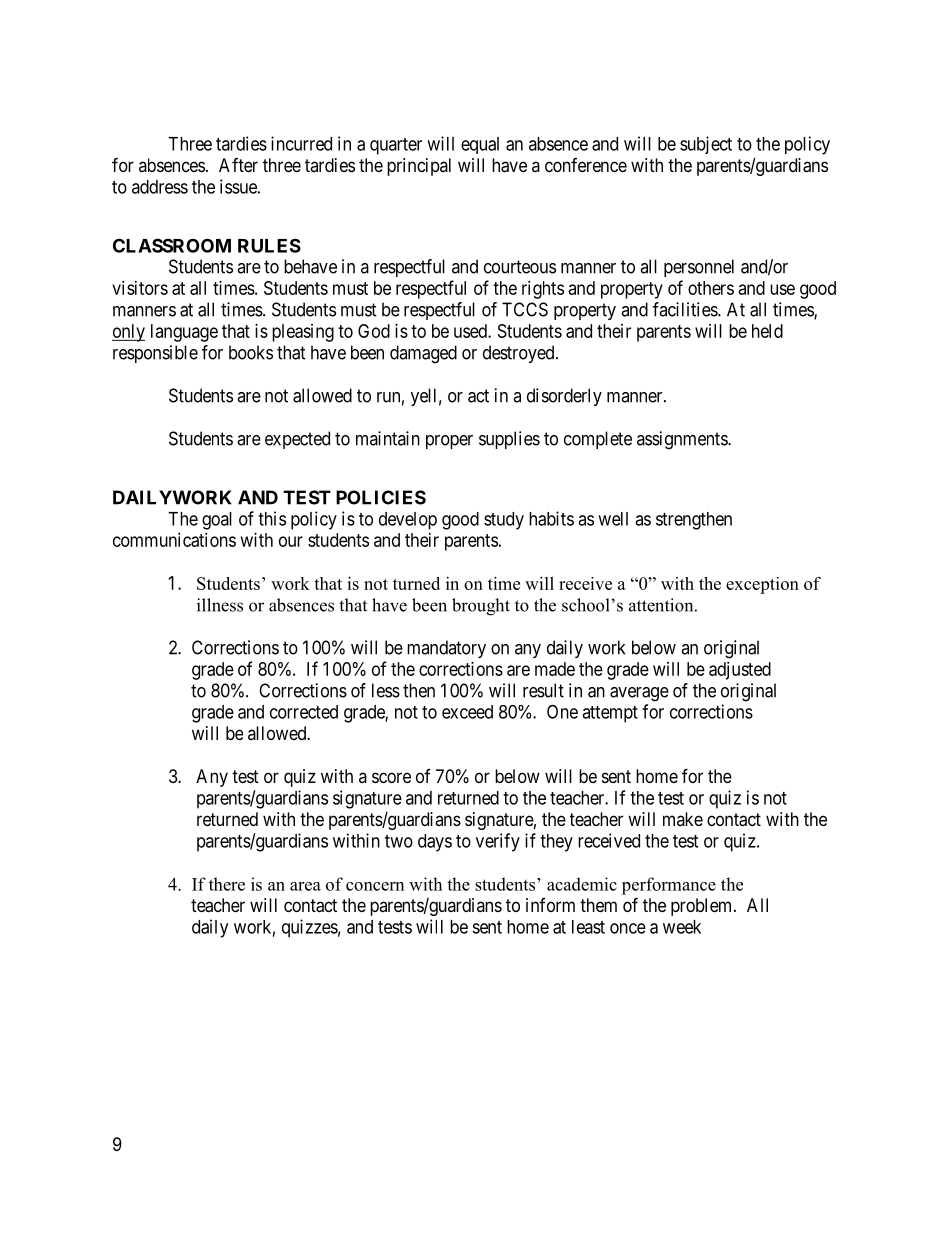 This page has height=1233, width=952. What do you see at coordinates (613, 519) in the page?
I see `well` at bounding box center [613, 519].
